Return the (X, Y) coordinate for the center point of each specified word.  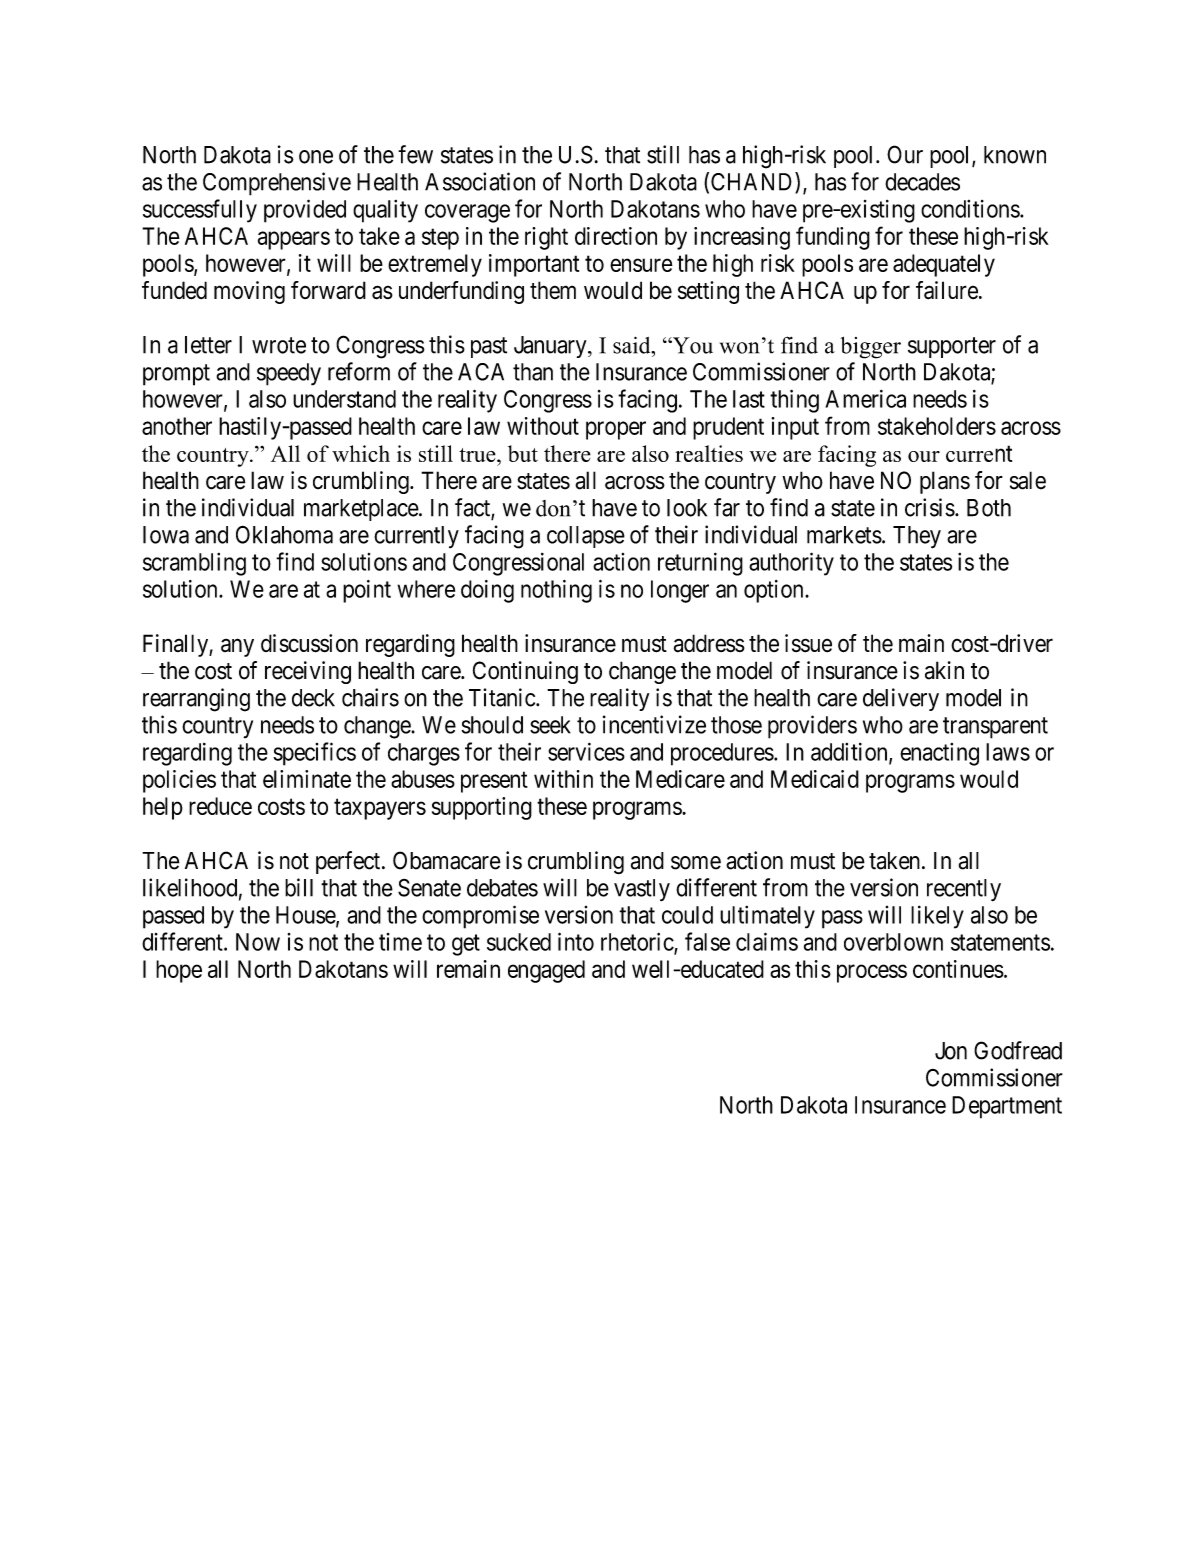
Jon (951, 1051)
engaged (546, 971)
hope (179, 971)
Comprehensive (277, 184)
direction (616, 236)
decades (922, 182)
